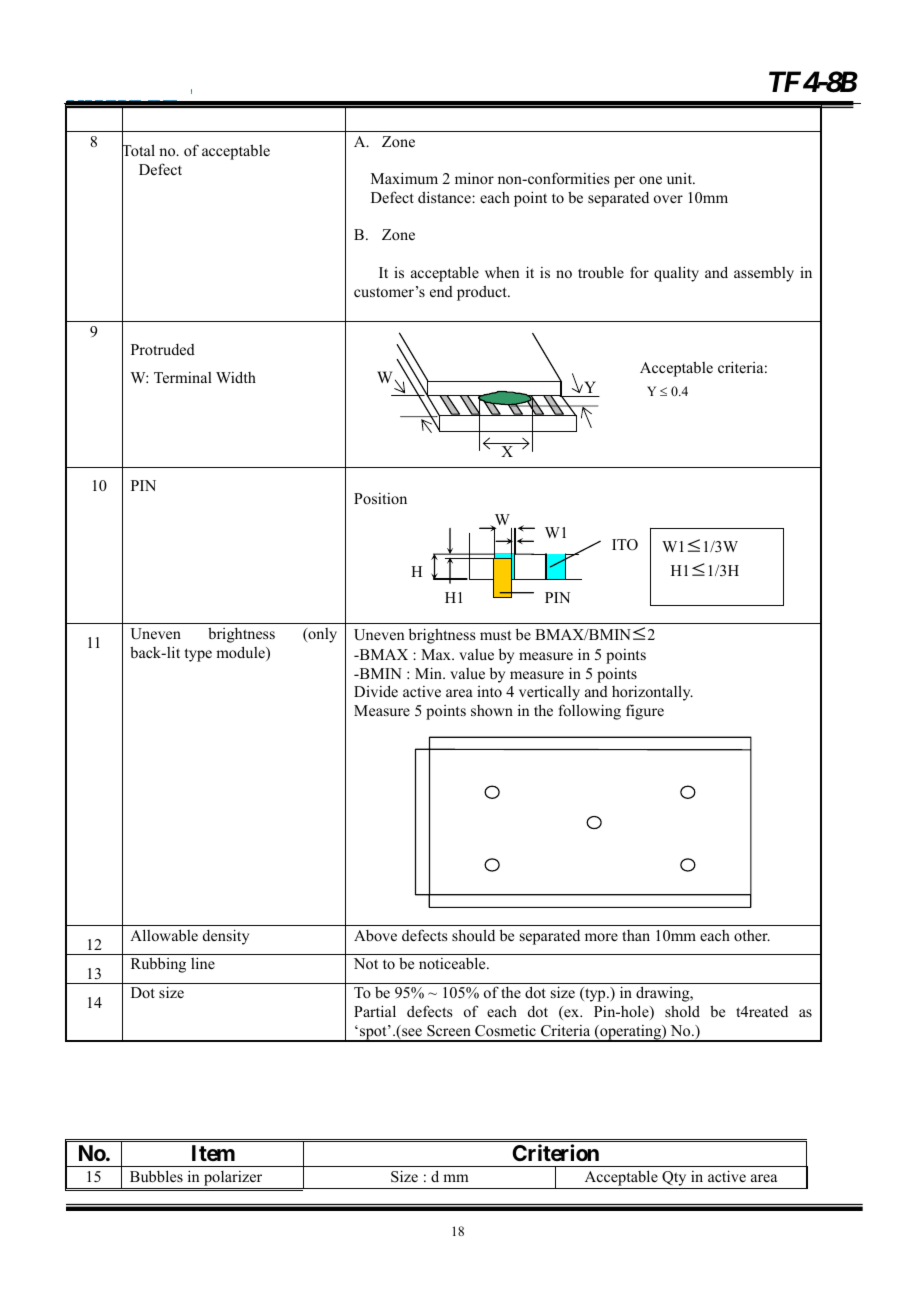 The height and width of the screenshot is (1308, 924). What do you see at coordinates (138, 151) in the screenshot?
I see `Total` at bounding box center [138, 151].
